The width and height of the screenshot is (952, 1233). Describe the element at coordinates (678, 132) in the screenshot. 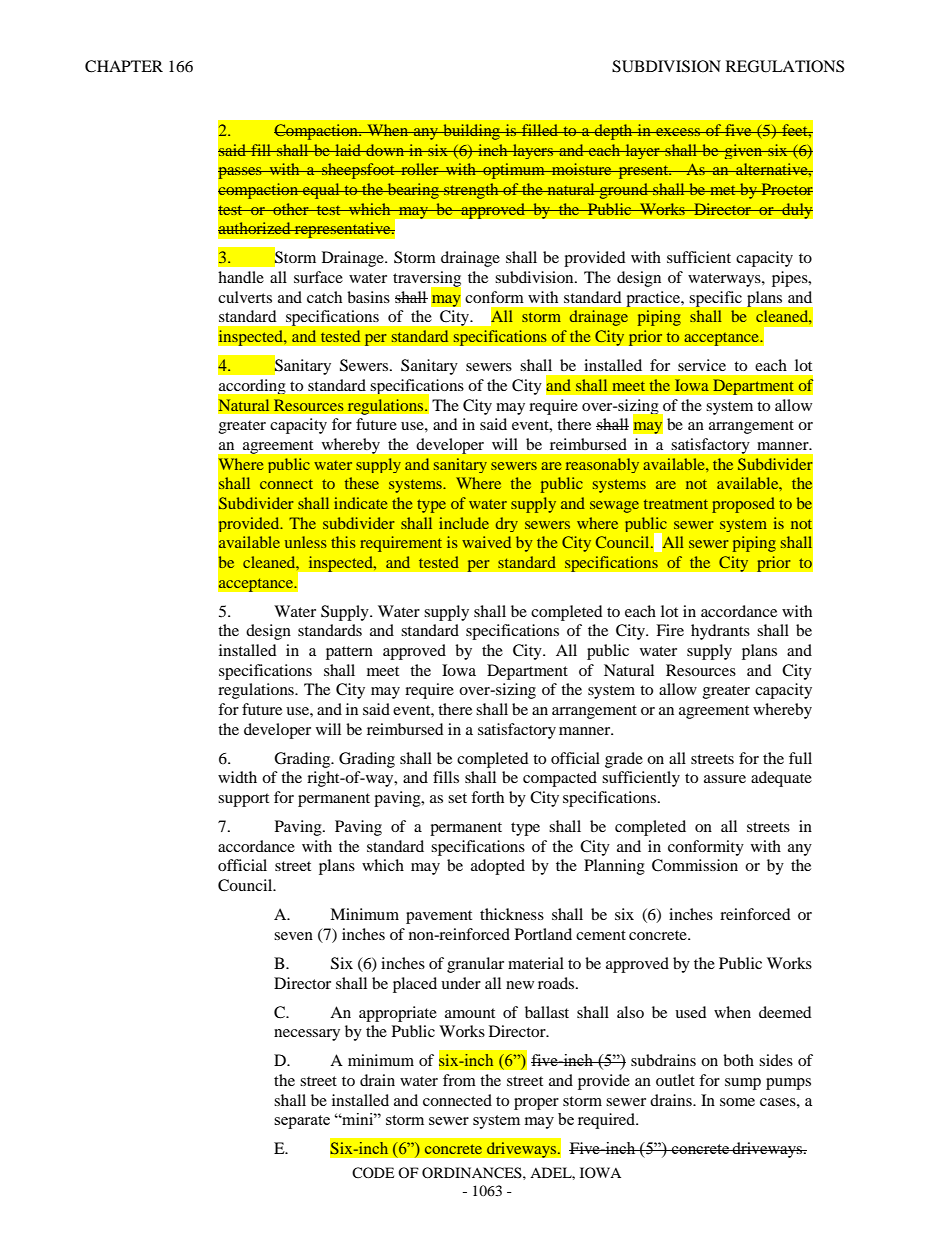

I see `excess` at that location.
